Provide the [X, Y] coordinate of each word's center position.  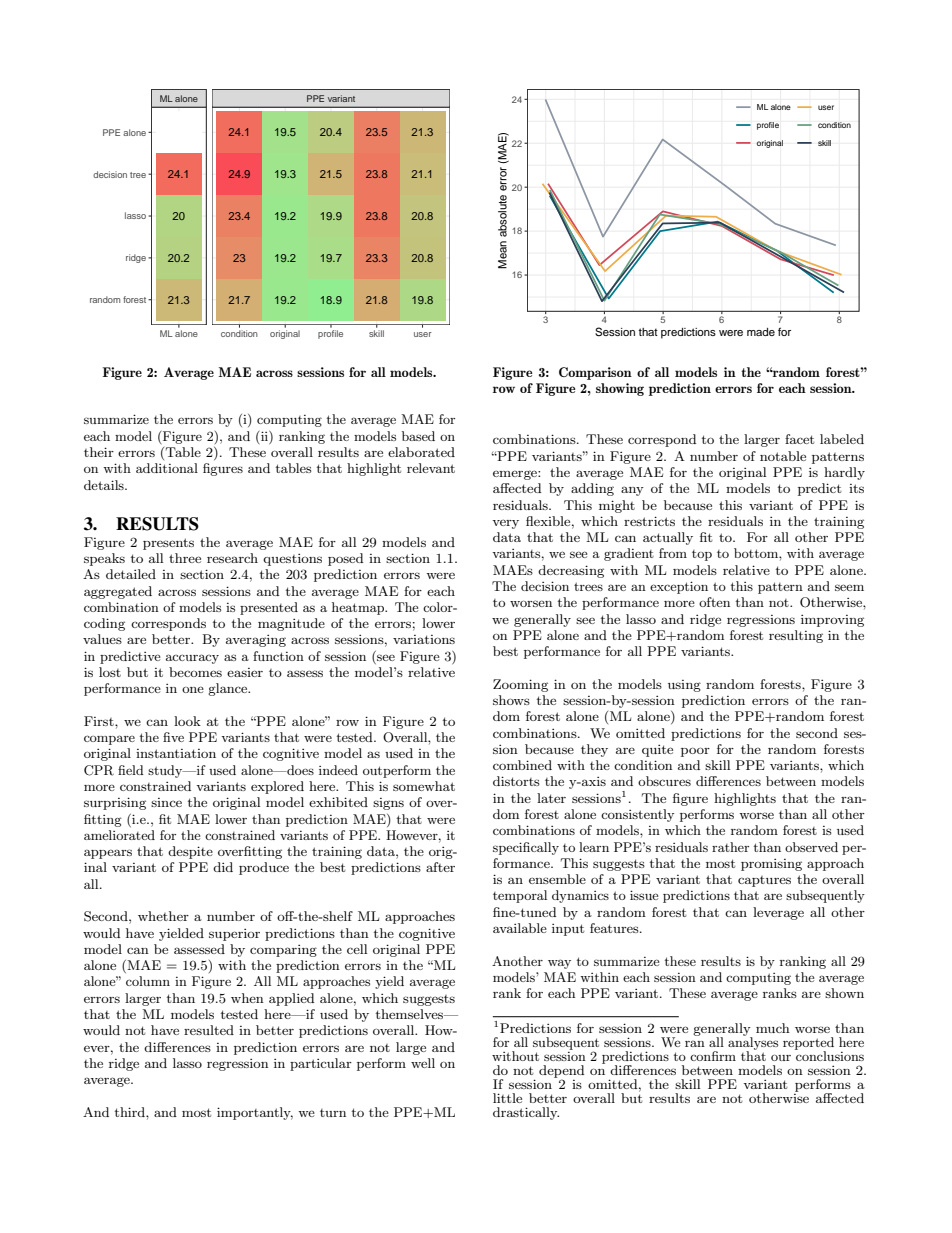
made [761, 332]
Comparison [595, 373]
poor [695, 752]
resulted [209, 1030]
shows [511, 700]
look [187, 721]
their [99, 452]
